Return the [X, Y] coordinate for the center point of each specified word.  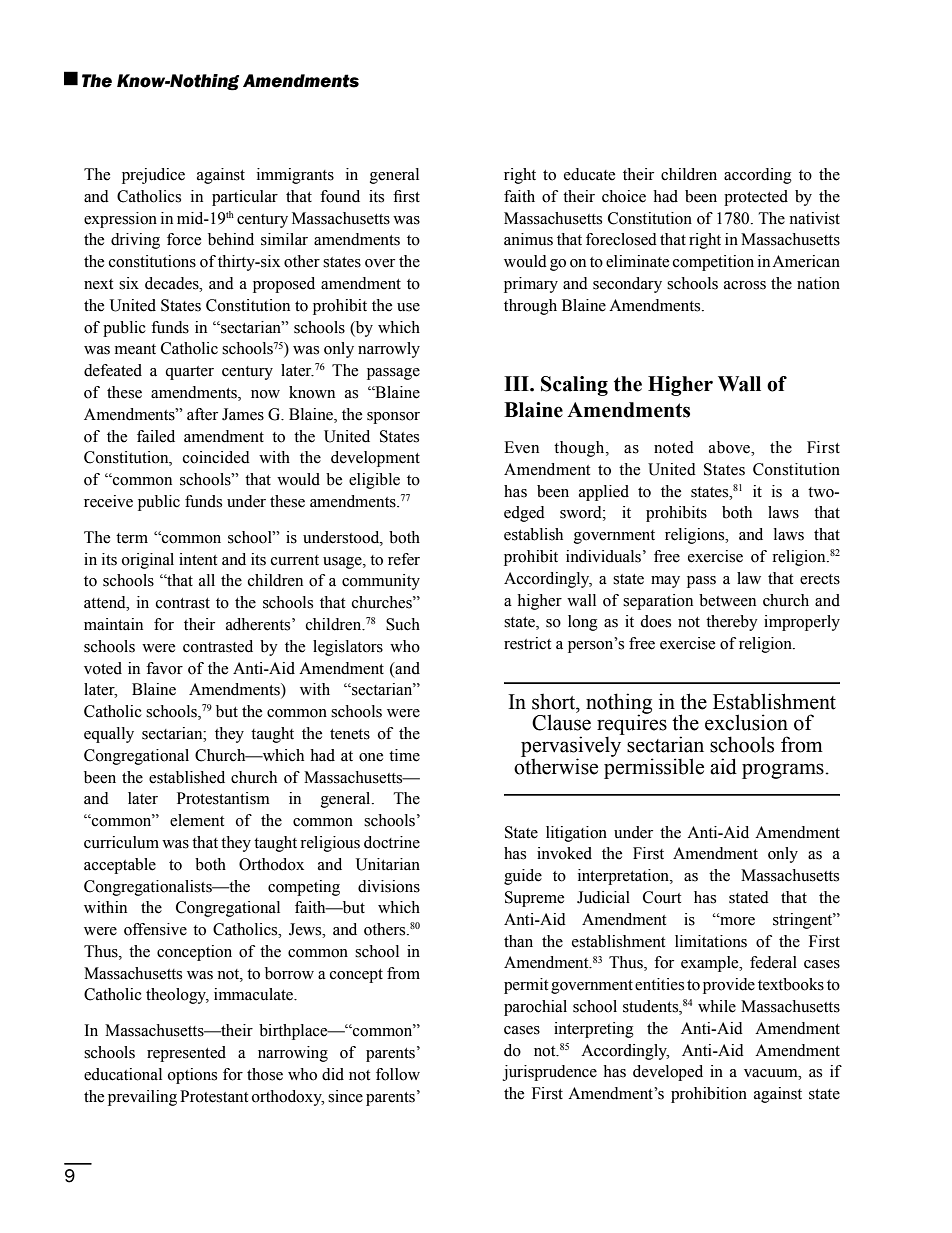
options [192, 1076]
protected [756, 198]
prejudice [153, 176]
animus [528, 239]
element [197, 820]
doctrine [392, 842]
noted [674, 447]
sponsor [393, 418]
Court [662, 897]
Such [403, 624]
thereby [732, 623]
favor [164, 668]
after [202, 414]
